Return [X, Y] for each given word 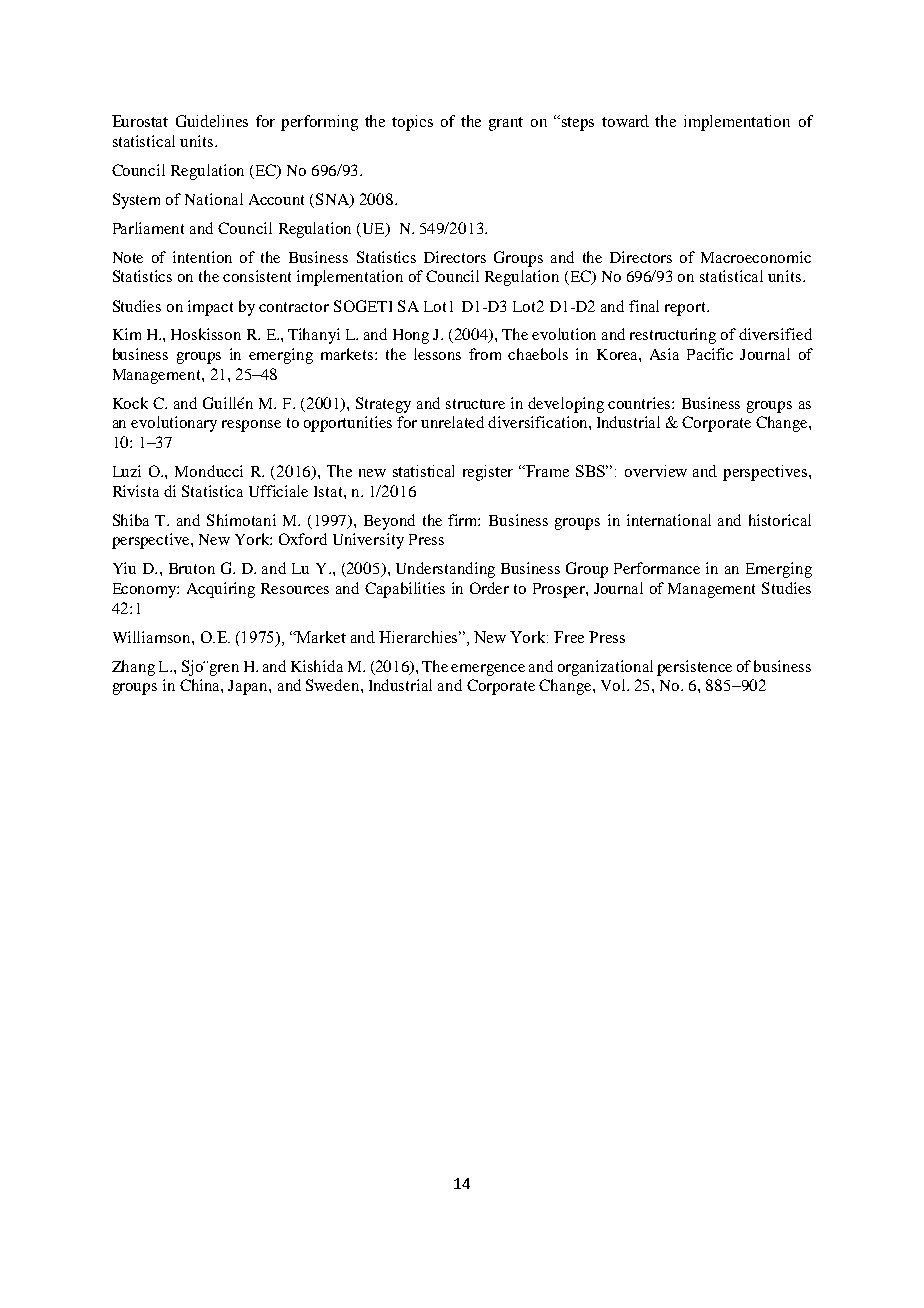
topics [412, 123]
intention [202, 257]
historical [780, 520]
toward [625, 121]
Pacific [710, 354]
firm [464, 520]
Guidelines [212, 121]
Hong [411, 336]
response [251, 426]
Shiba [131, 520]
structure [475, 404]
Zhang [133, 668]
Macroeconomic [756, 257]
